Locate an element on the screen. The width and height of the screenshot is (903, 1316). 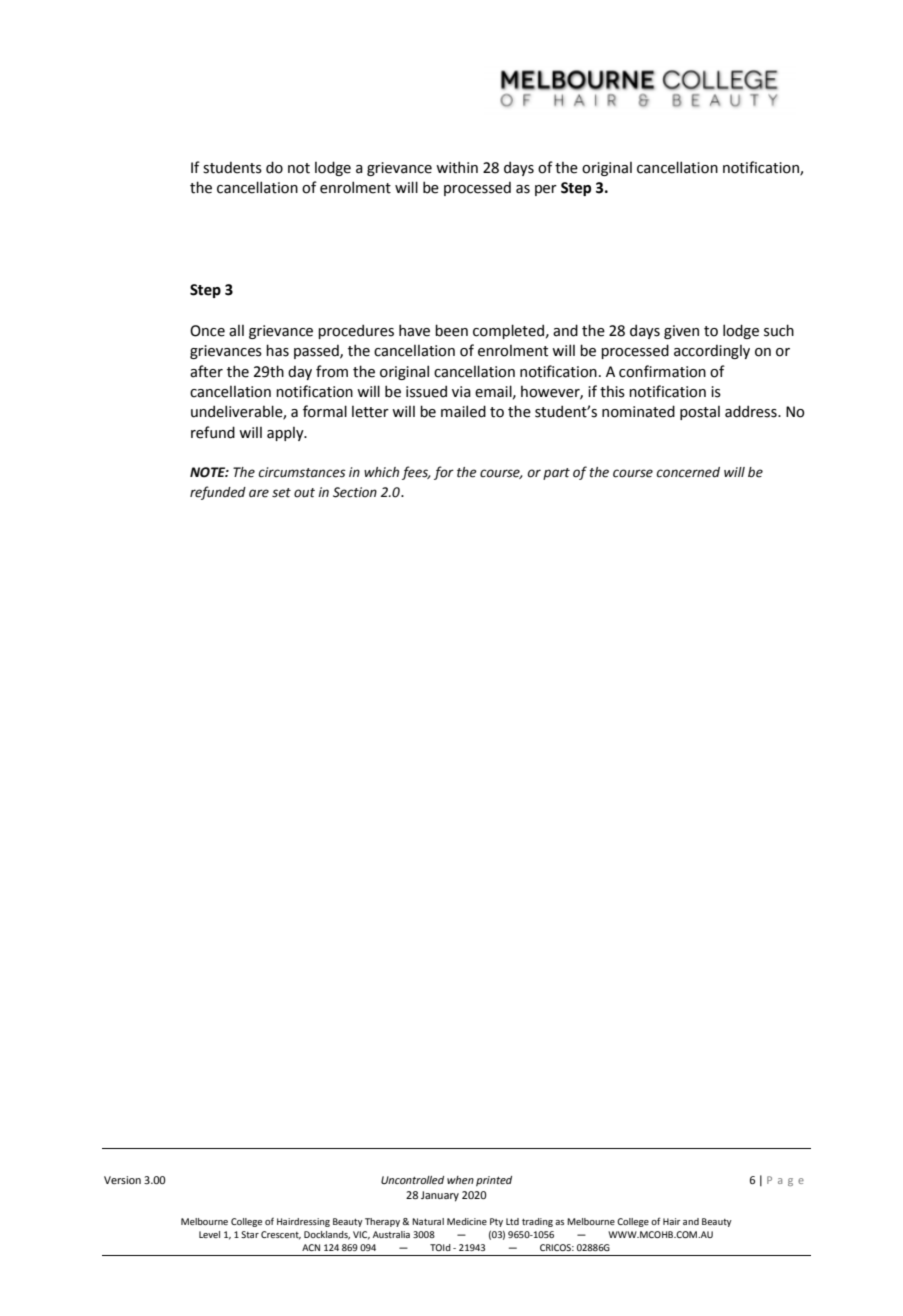
part is located at coordinates (556, 474).
